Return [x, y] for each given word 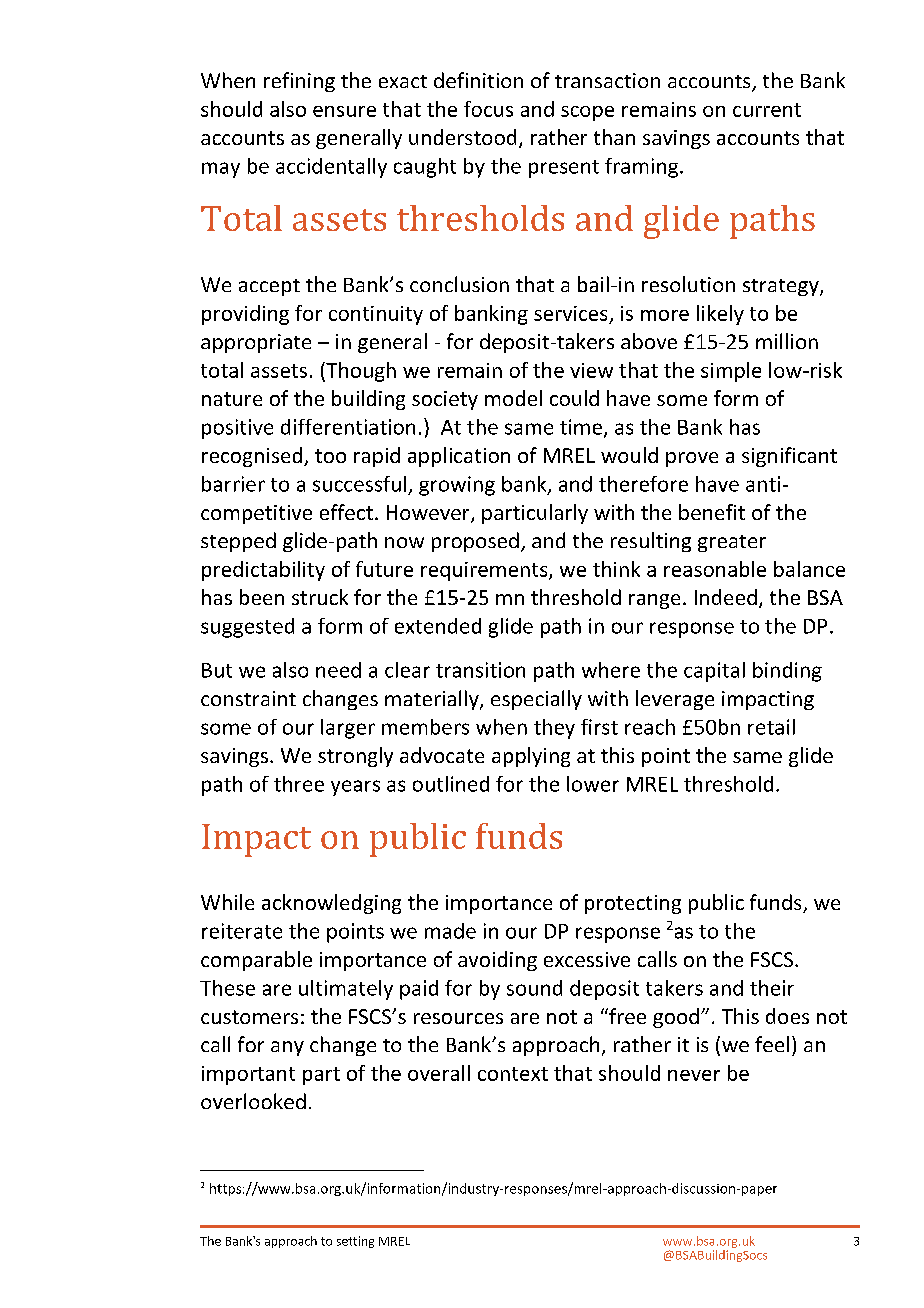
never [694, 1075]
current [767, 110]
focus [488, 109]
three [299, 784]
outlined [451, 784]
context [513, 1074]
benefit [712, 512]
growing [457, 486]
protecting [633, 904]
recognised [253, 457]
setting [355, 1242]
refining [299, 82]
